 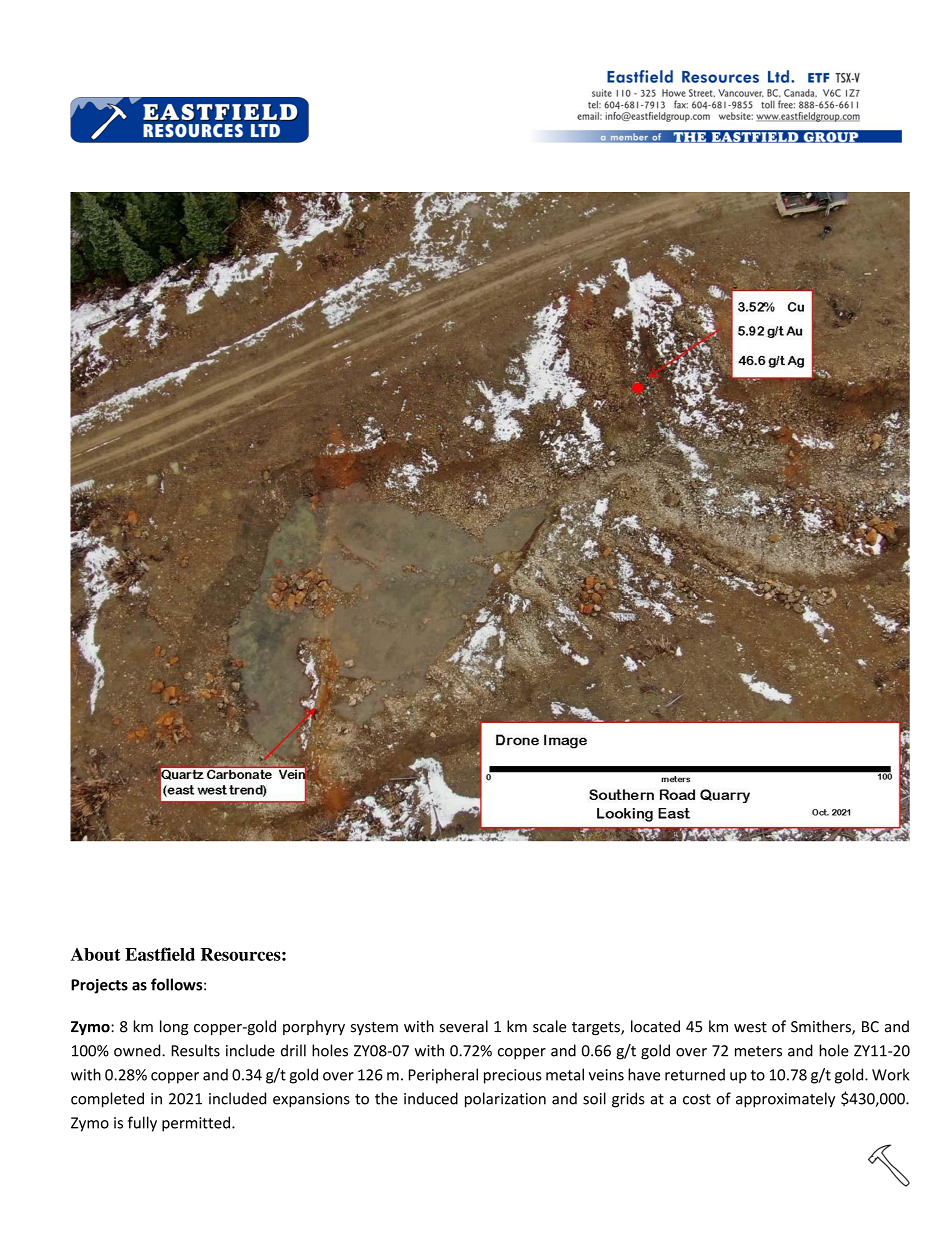 I want to click on several, so click(x=464, y=1026).
